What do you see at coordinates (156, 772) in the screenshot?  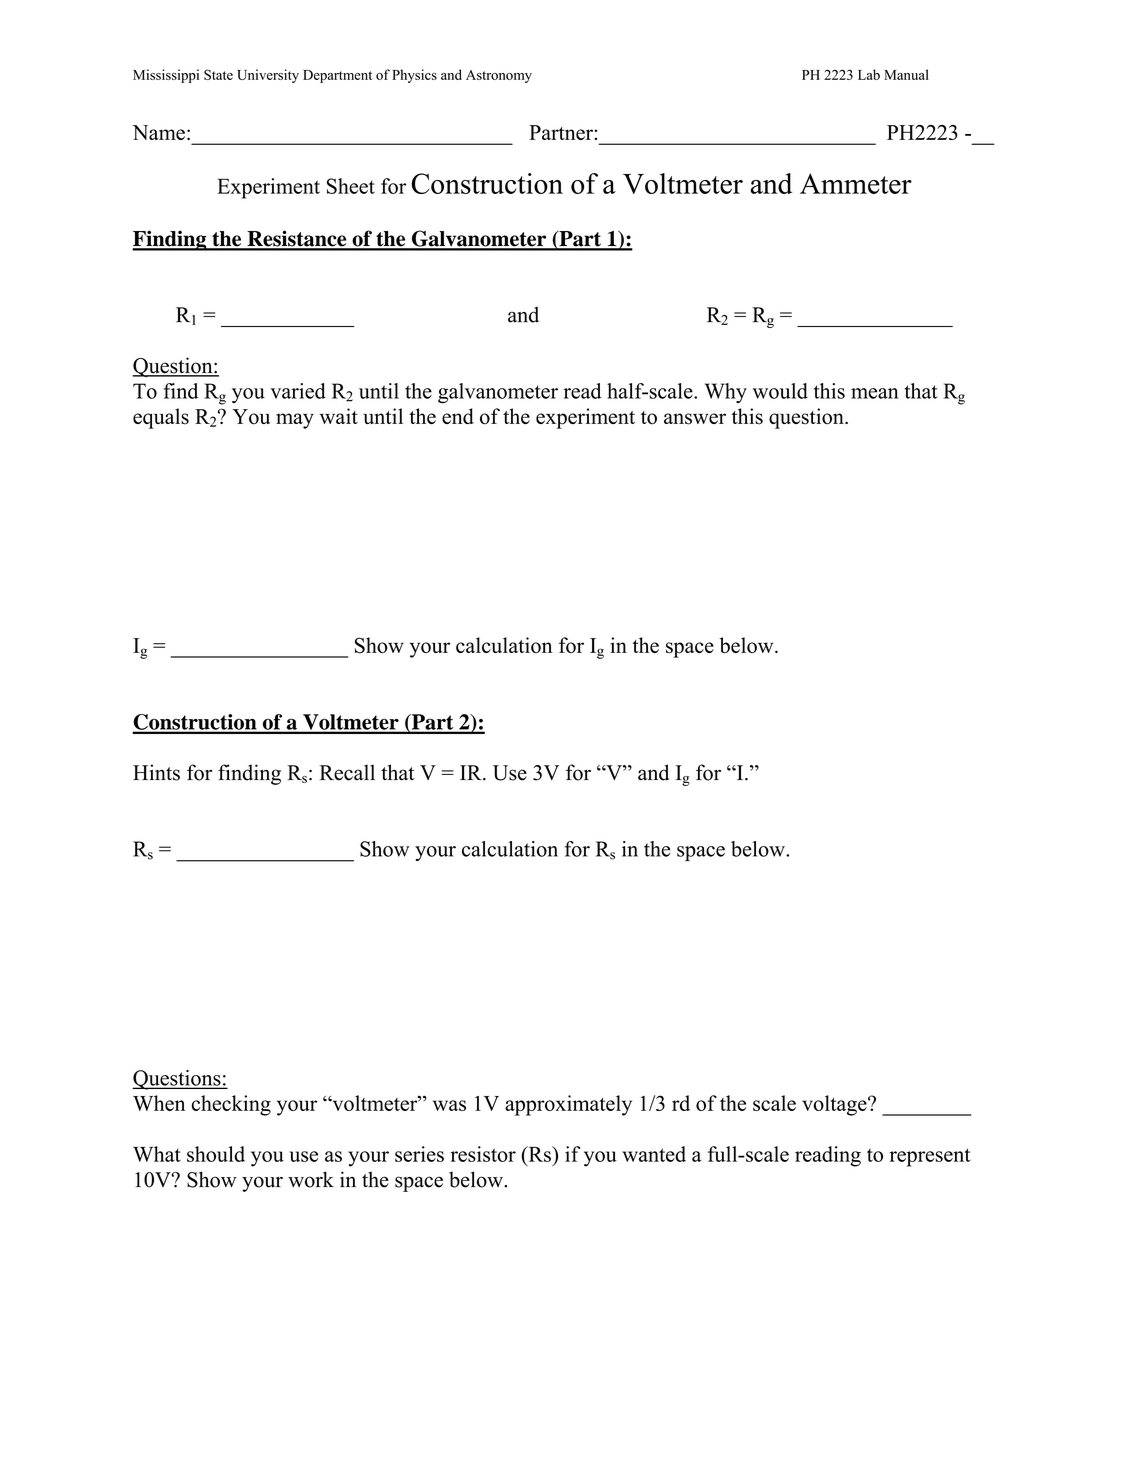 I see `Hints` at bounding box center [156, 772].
